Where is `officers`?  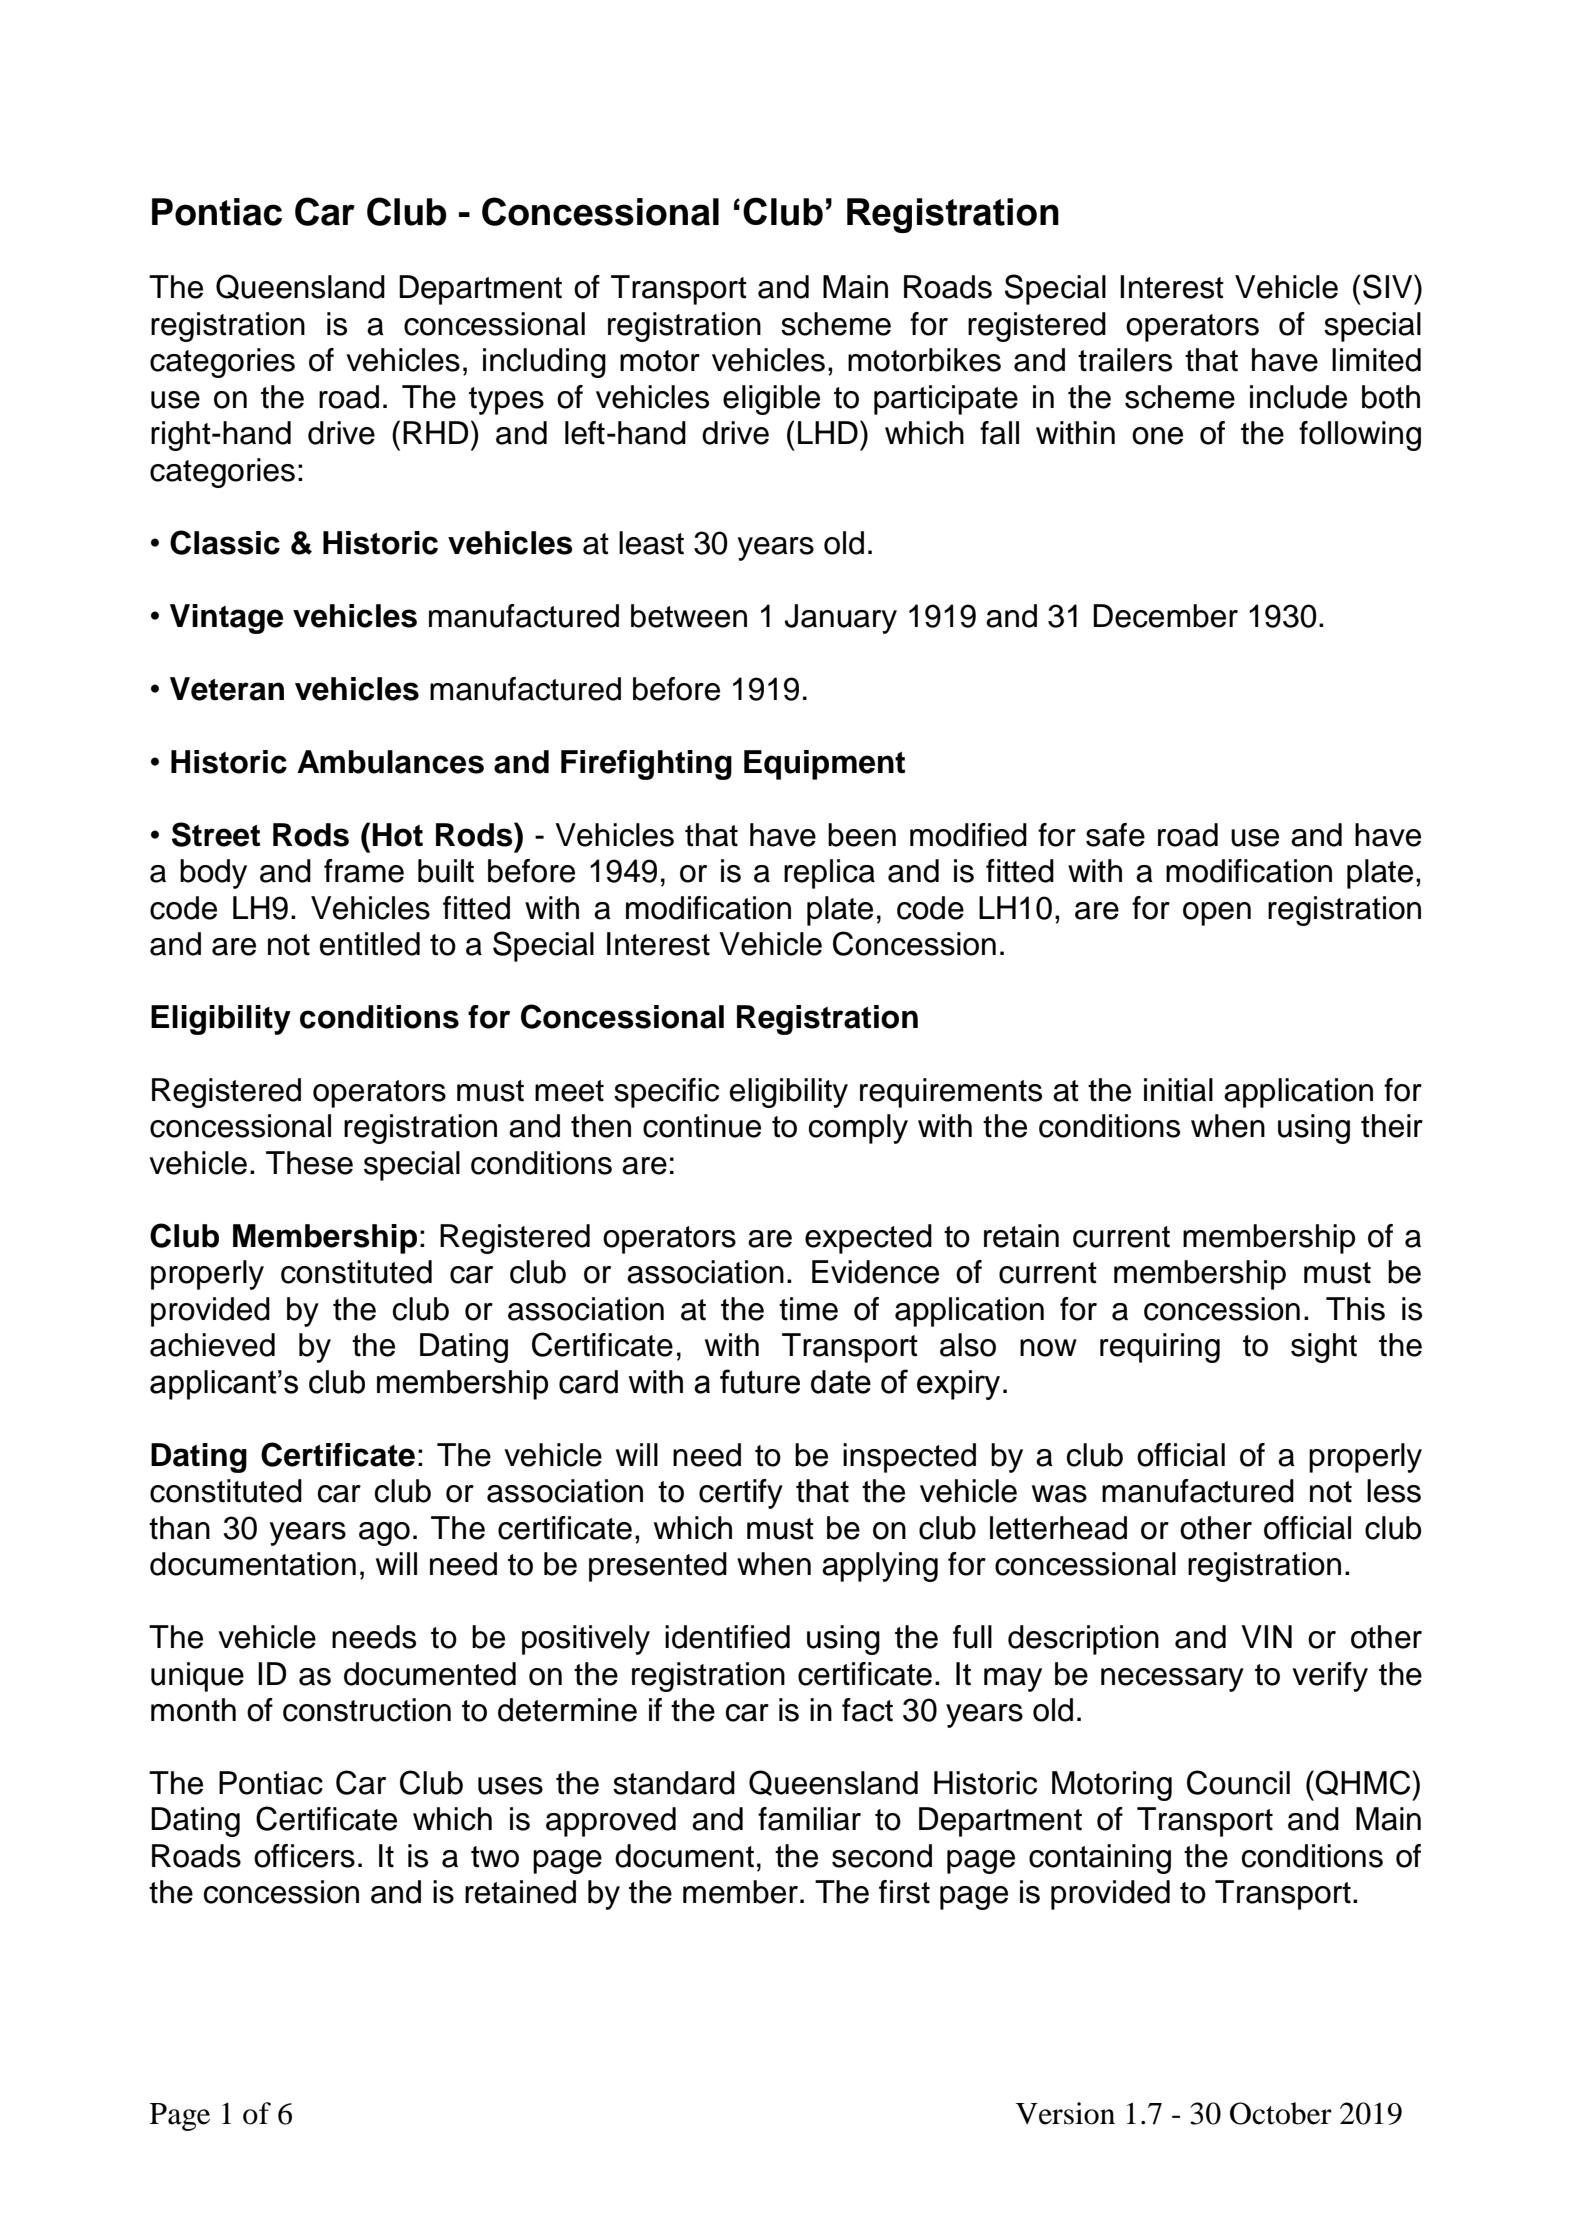
officers is located at coordinates (304, 1856).
